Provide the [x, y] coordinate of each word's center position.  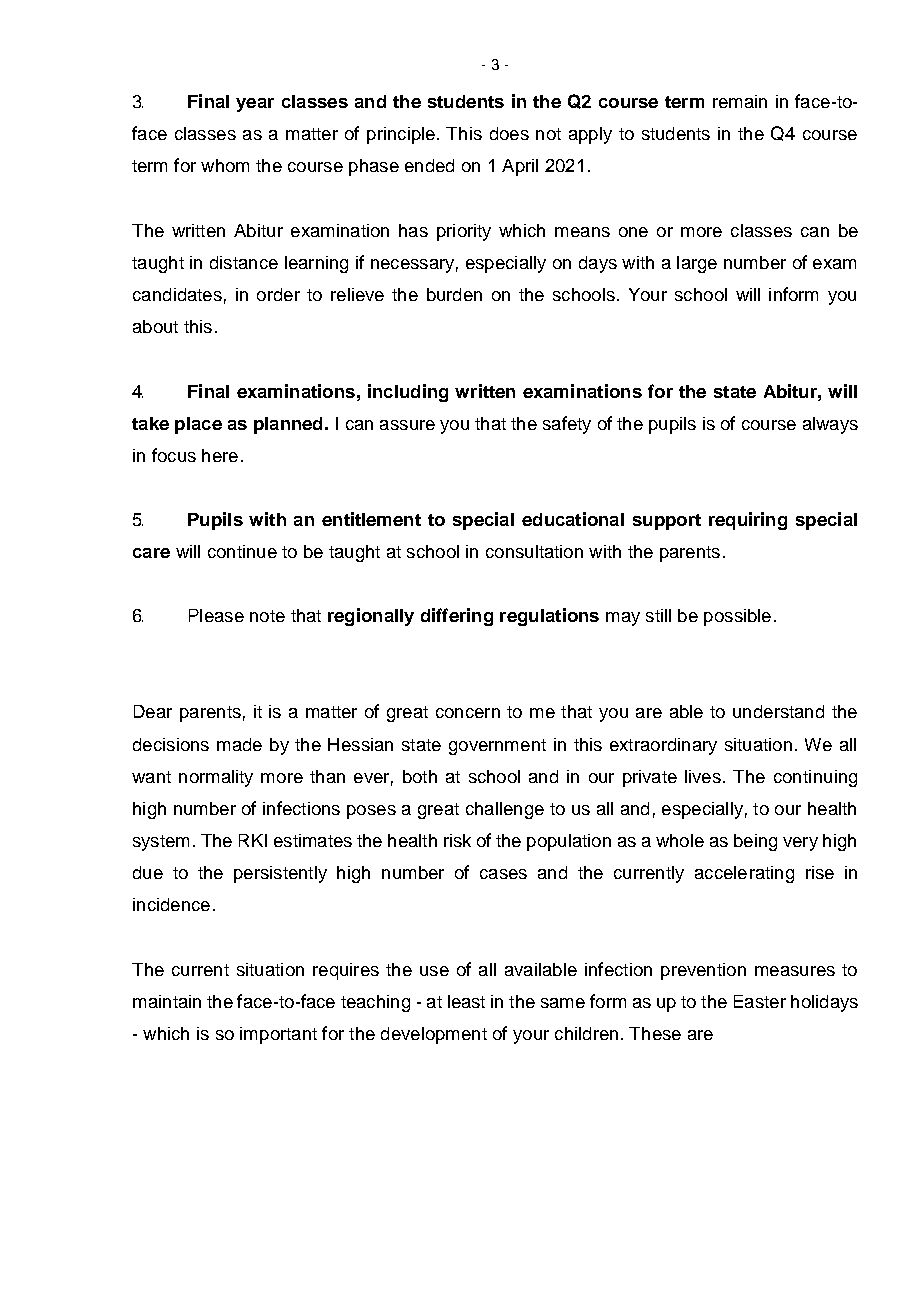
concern [468, 713]
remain [740, 101]
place [198, 425]
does [509, 133]
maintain [167, 1001]
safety [567, 425]
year [255, 105]
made [239, 744]
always [830, 425]
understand [778, 711]
